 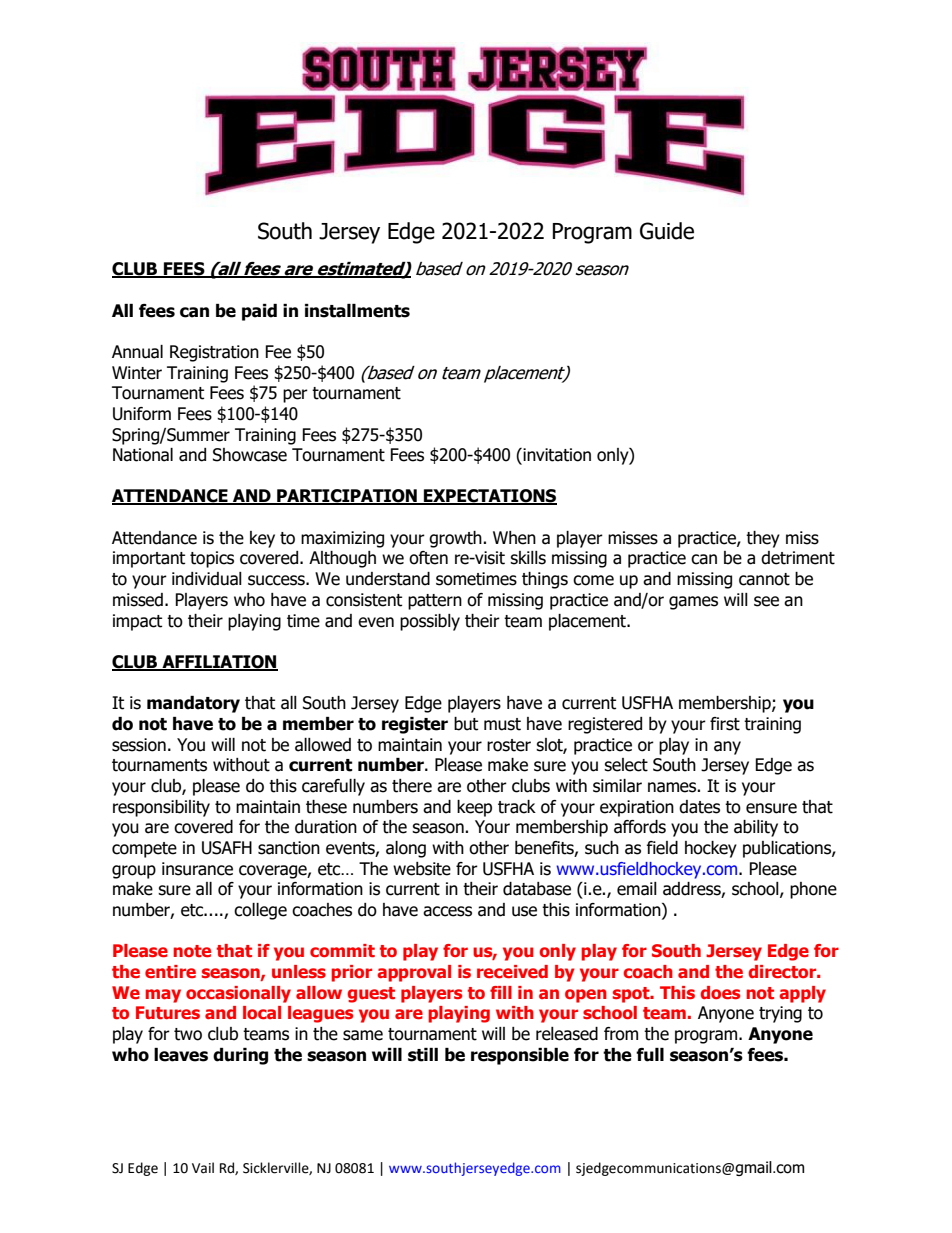 I want to click on responsible, so click(x=520, y=1056).
